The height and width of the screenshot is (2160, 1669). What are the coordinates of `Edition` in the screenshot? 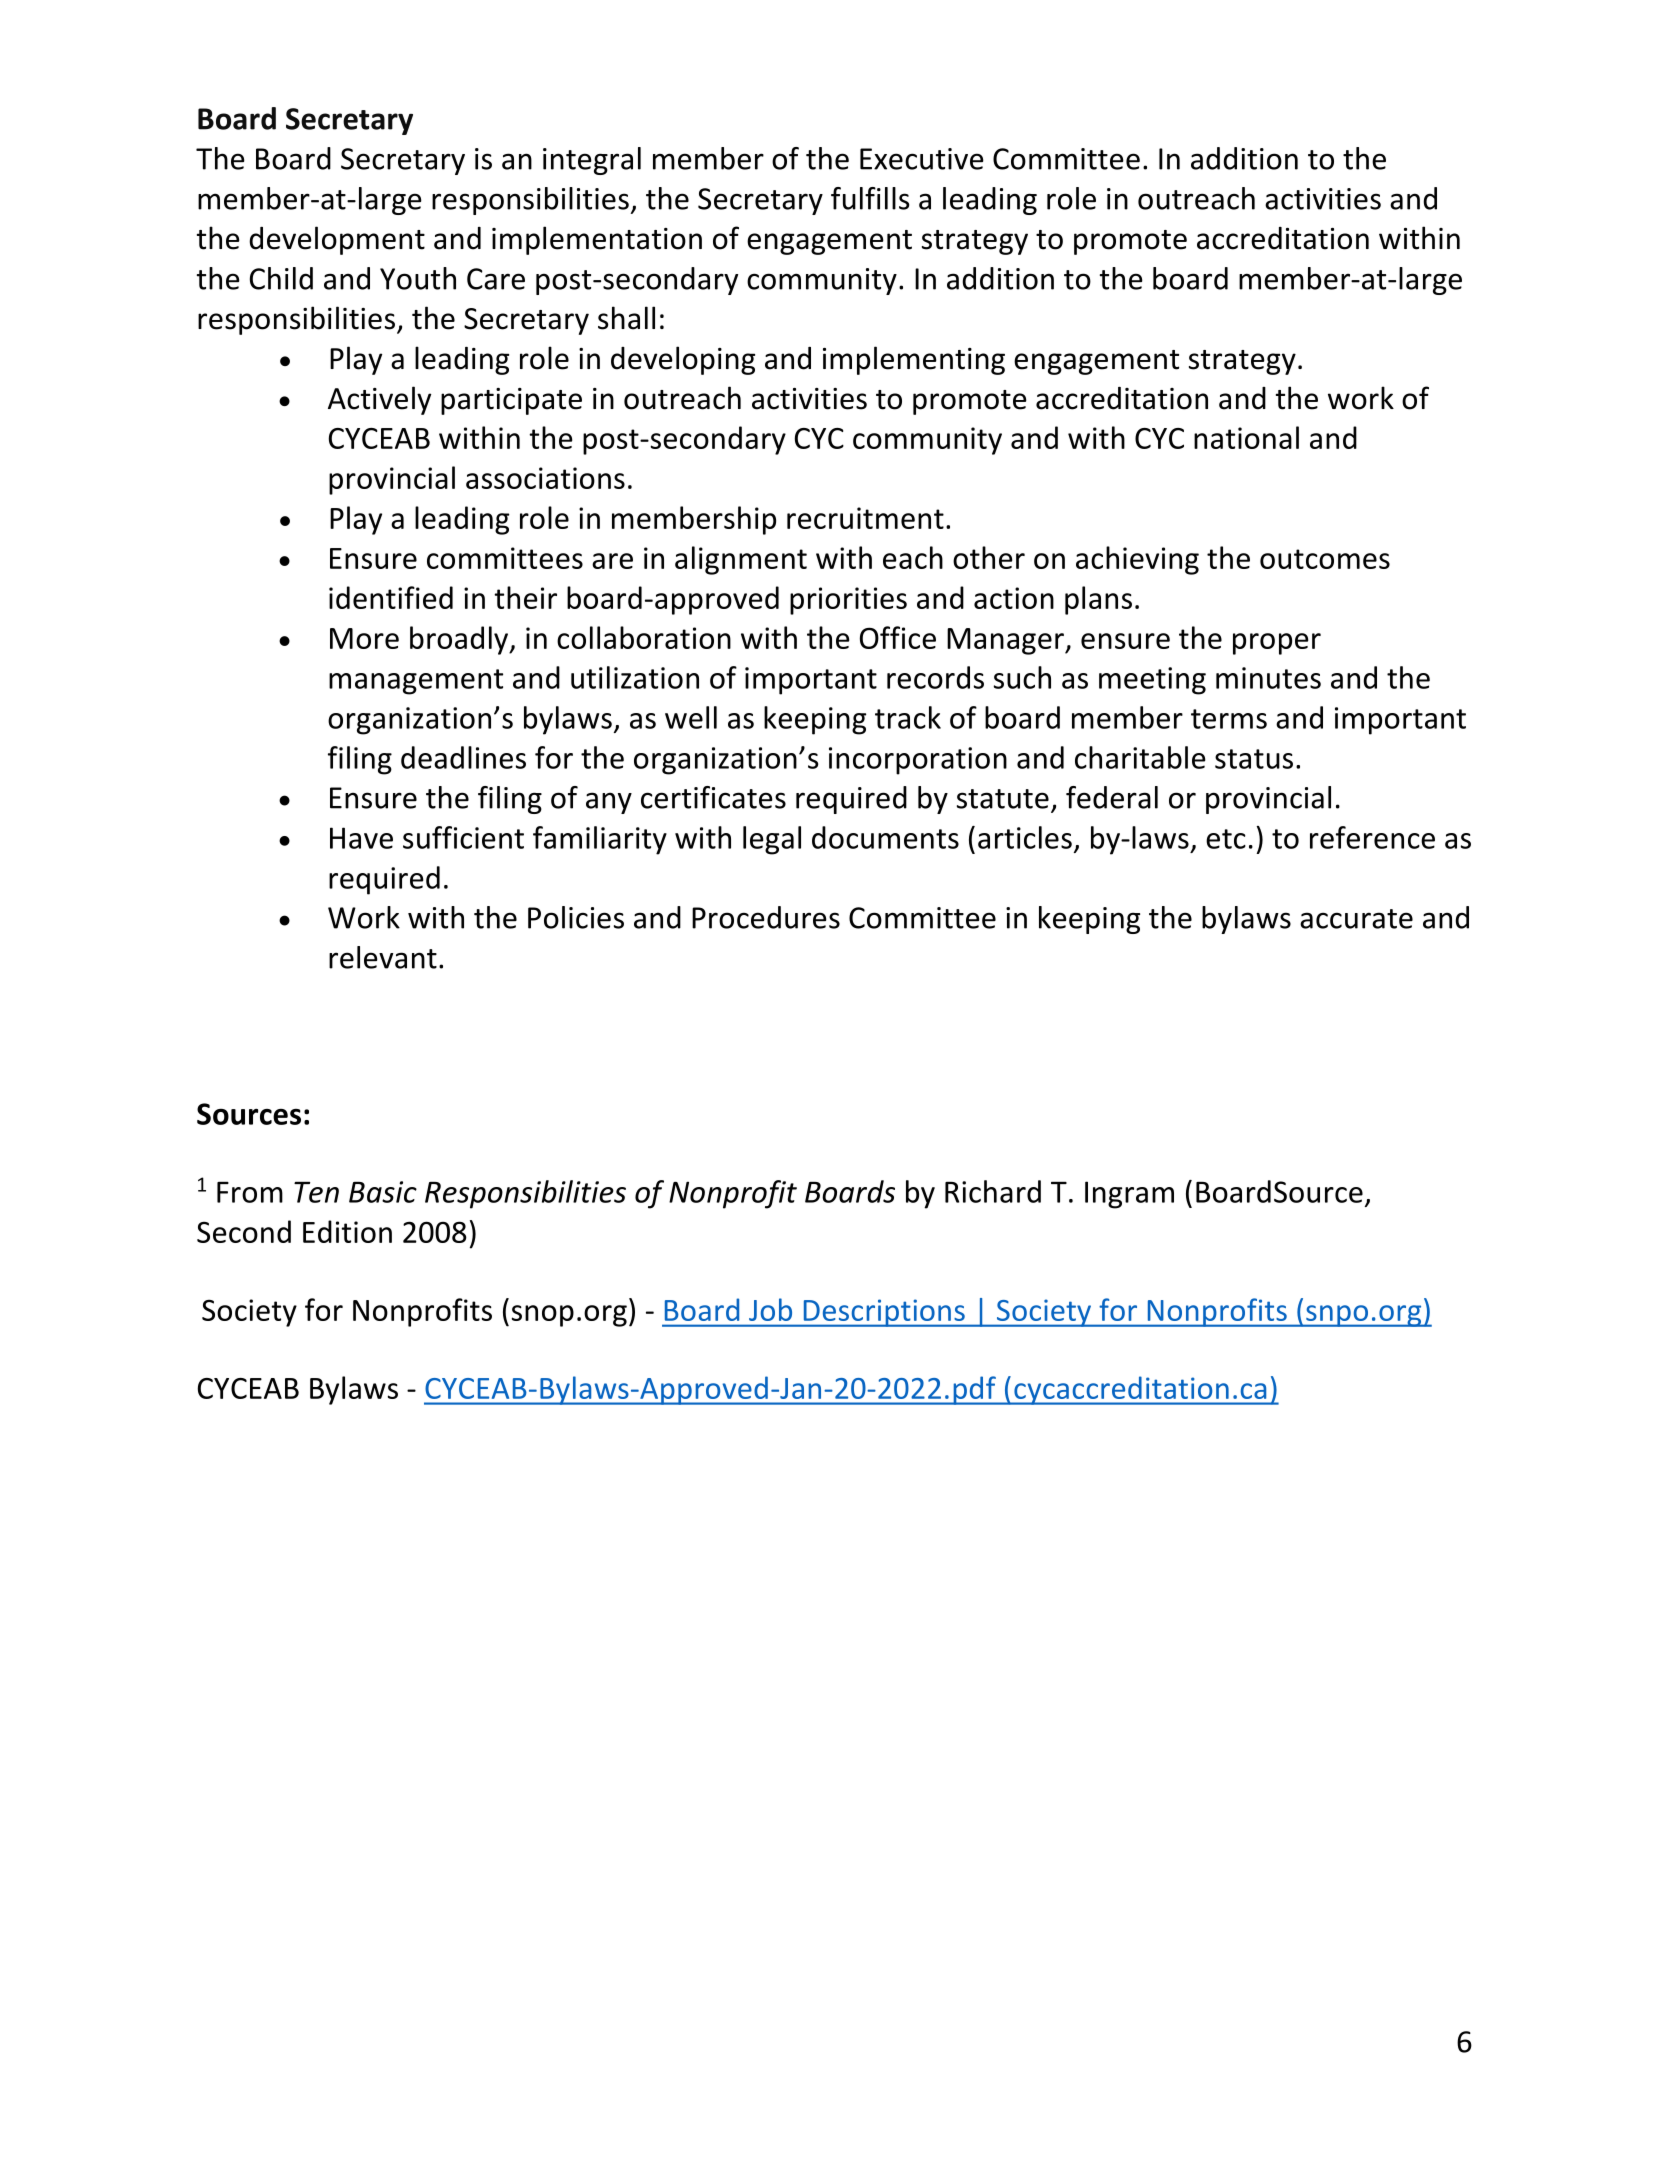 It's located at (347, 1231).
